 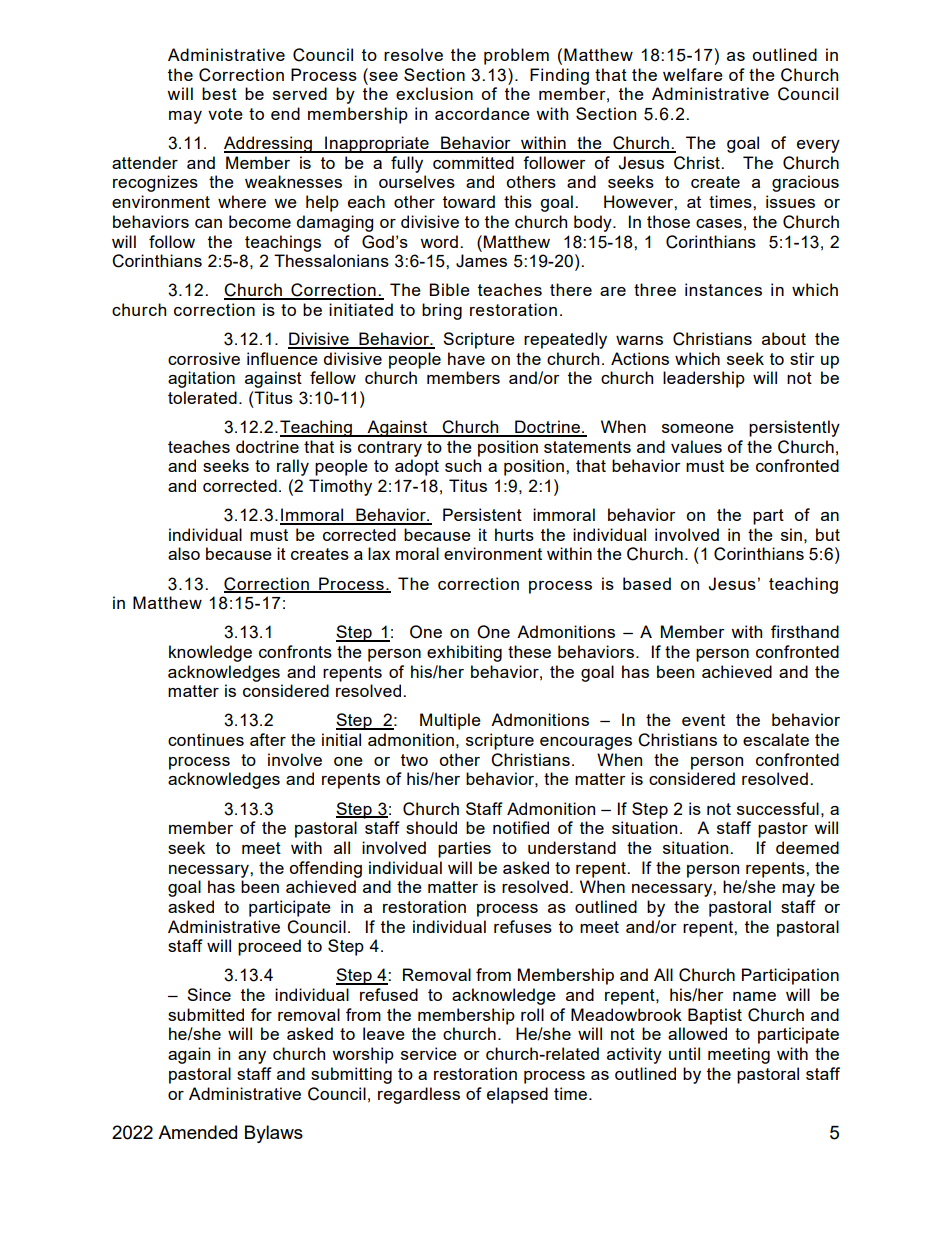 I want to click on welfare, so click(x=693, y=74).
